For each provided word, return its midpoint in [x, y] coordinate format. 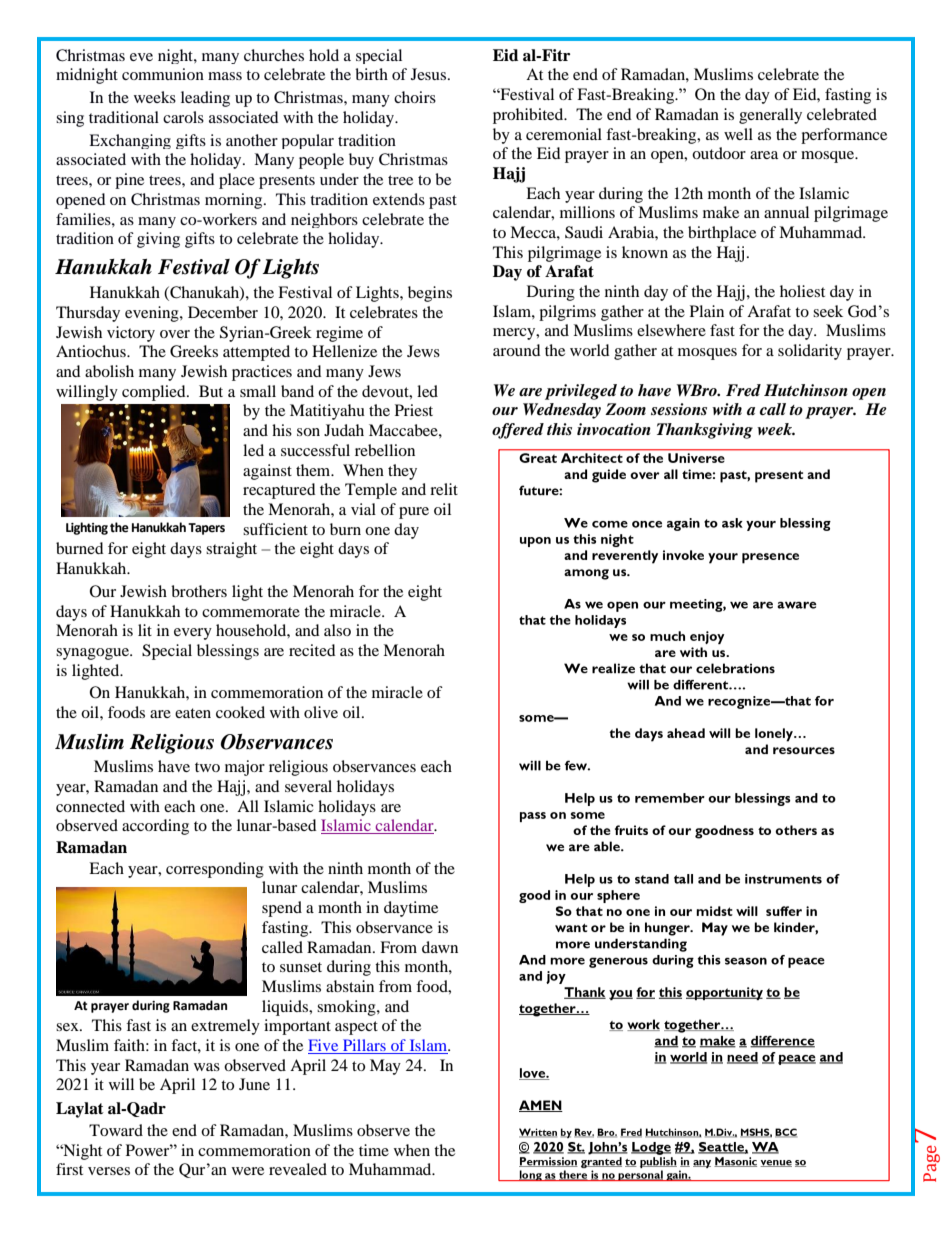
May [385, 1067]
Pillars [364, 1046]
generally [770, 116]
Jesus [428, 74]
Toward [116, 1130]
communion [163, 74]
